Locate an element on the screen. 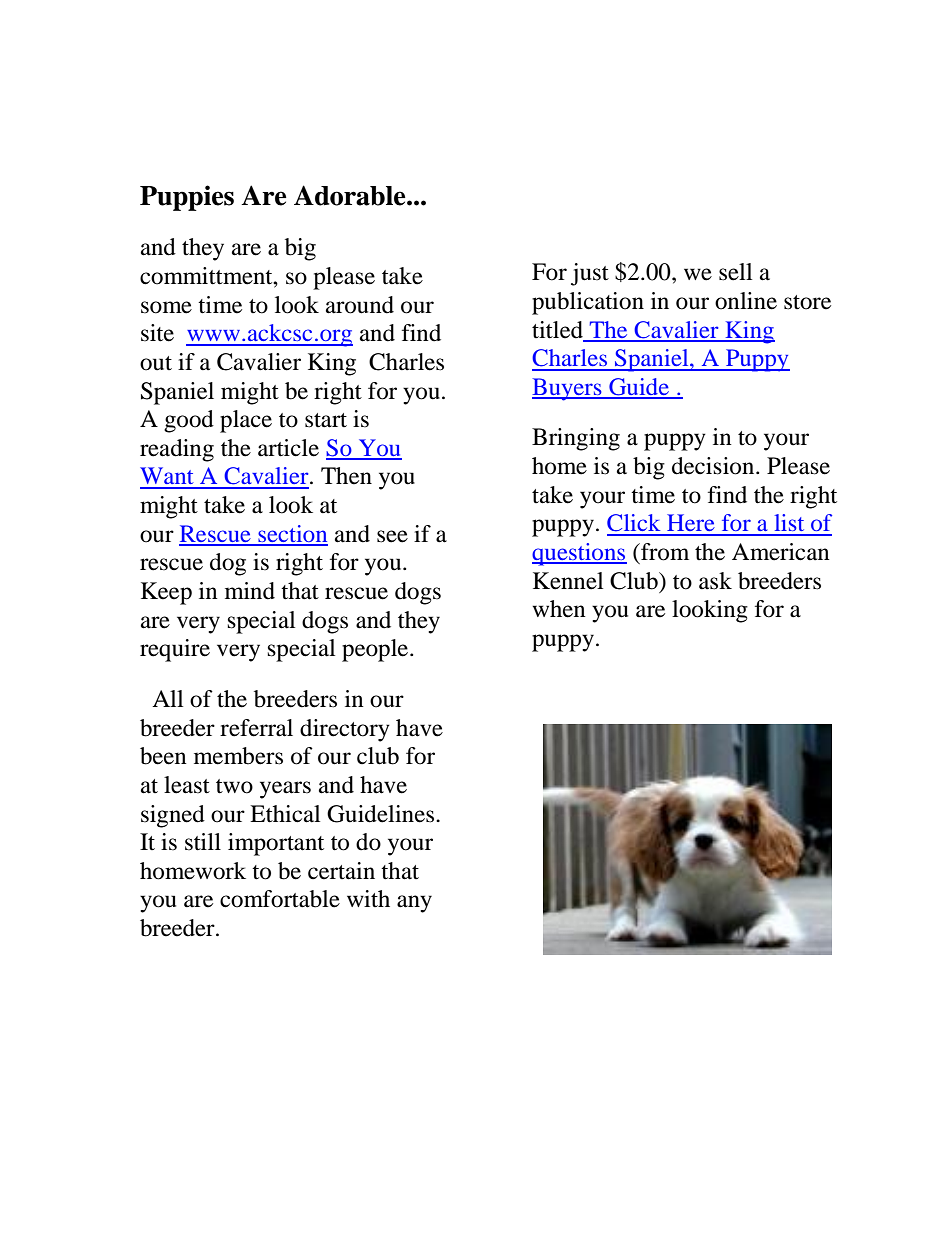 The image size is (952, 1233). decision is located at coordinates (714, 466).
